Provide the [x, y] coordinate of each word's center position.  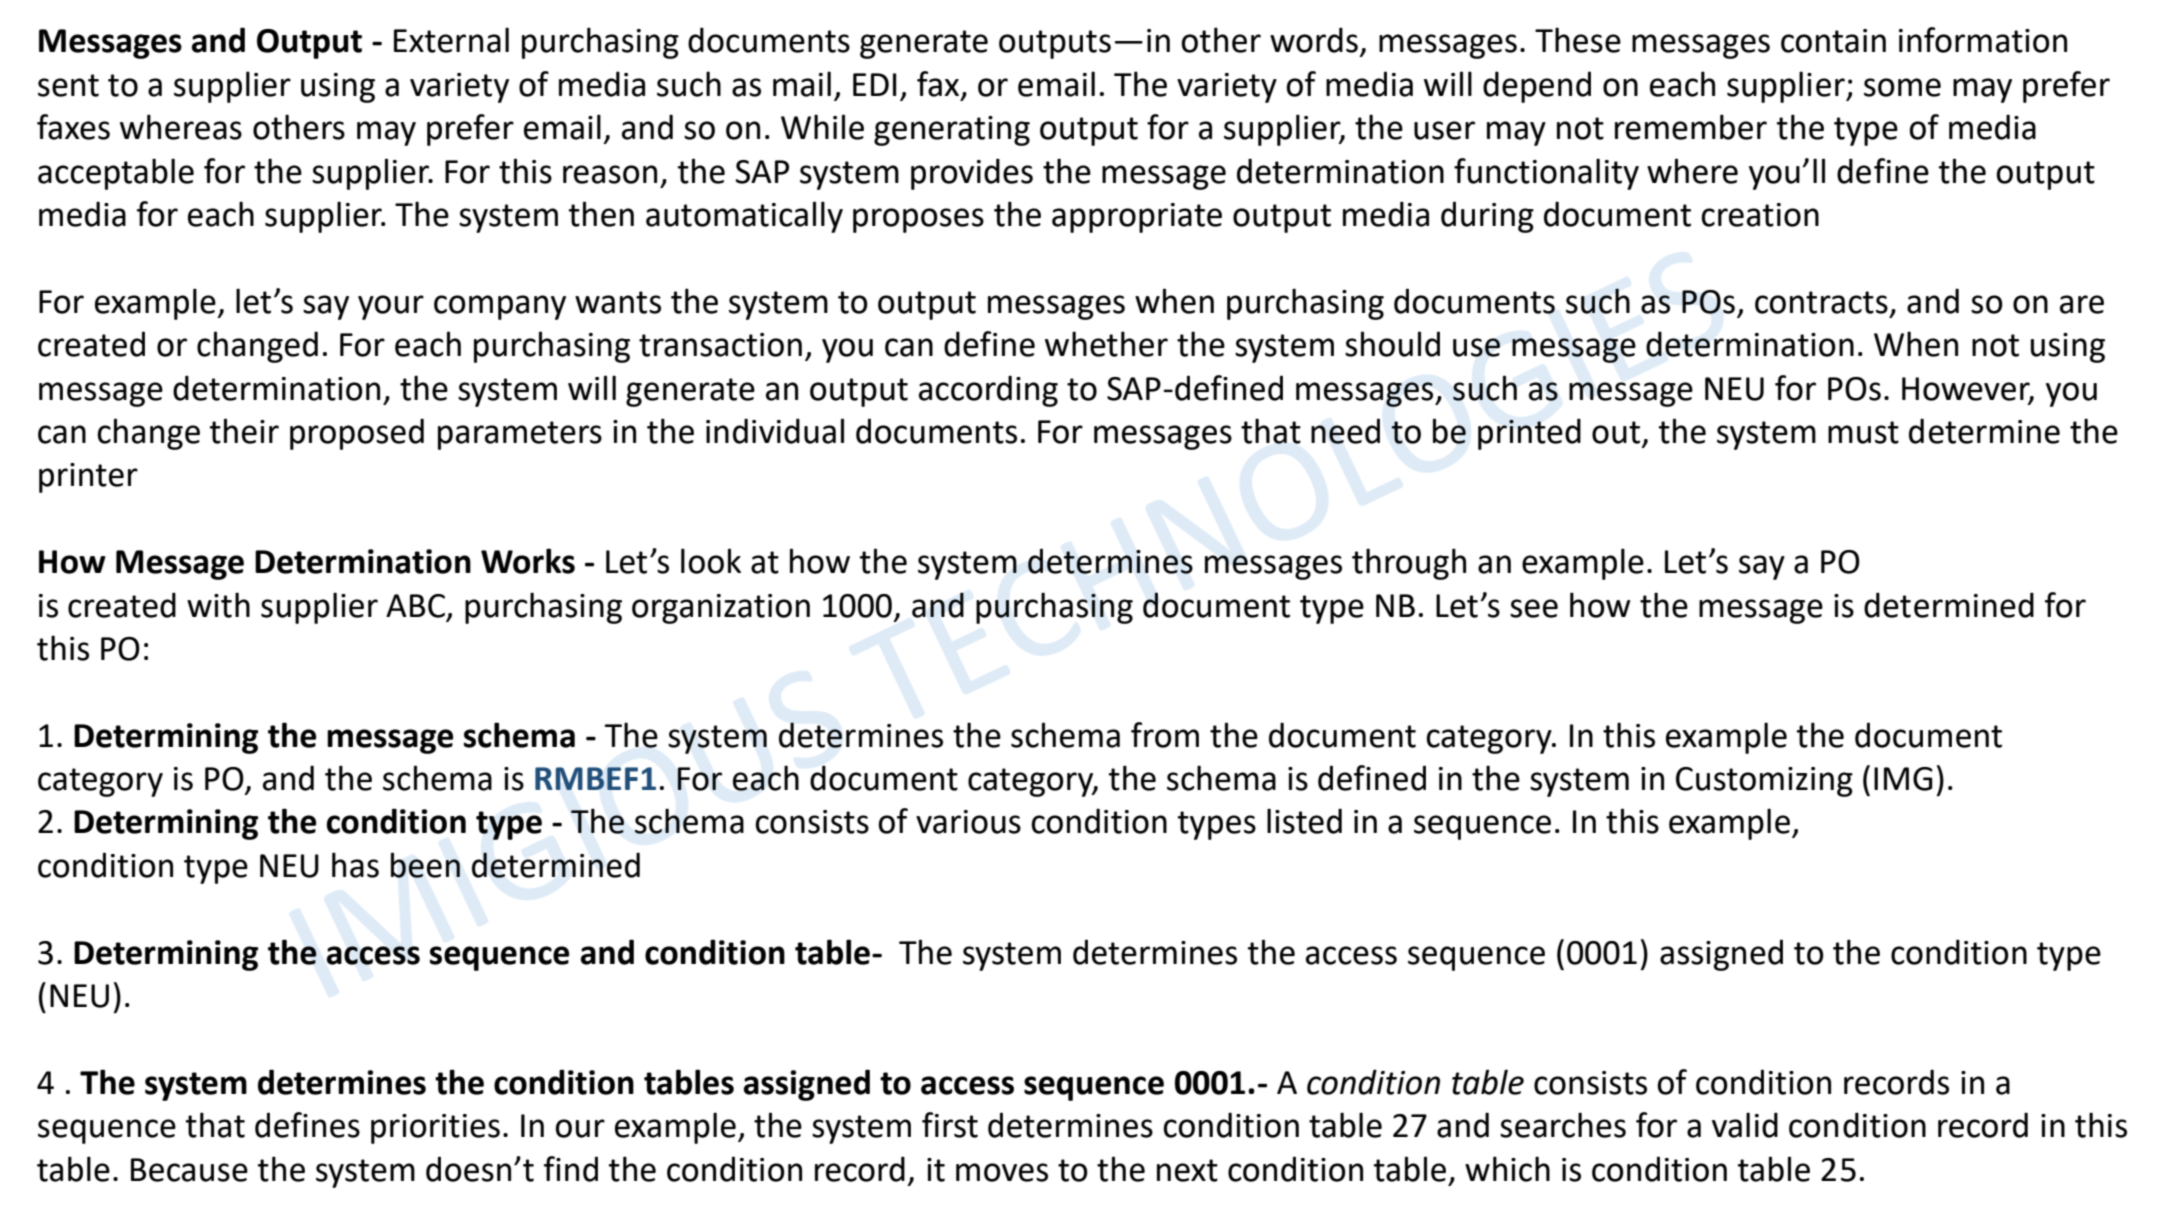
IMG [1903, 779]
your [391, 307]
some [1902, 87]
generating [952, 131]
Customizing [1764, 782]
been [425, 865]
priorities [435, 1129]
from [1165, 735]
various [968, 822]
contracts [1821, 302]
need [1345, 431]
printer [88, 478]
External [451, 40]
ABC [415, 606]
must [1863, 432]
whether [1106, 344]
